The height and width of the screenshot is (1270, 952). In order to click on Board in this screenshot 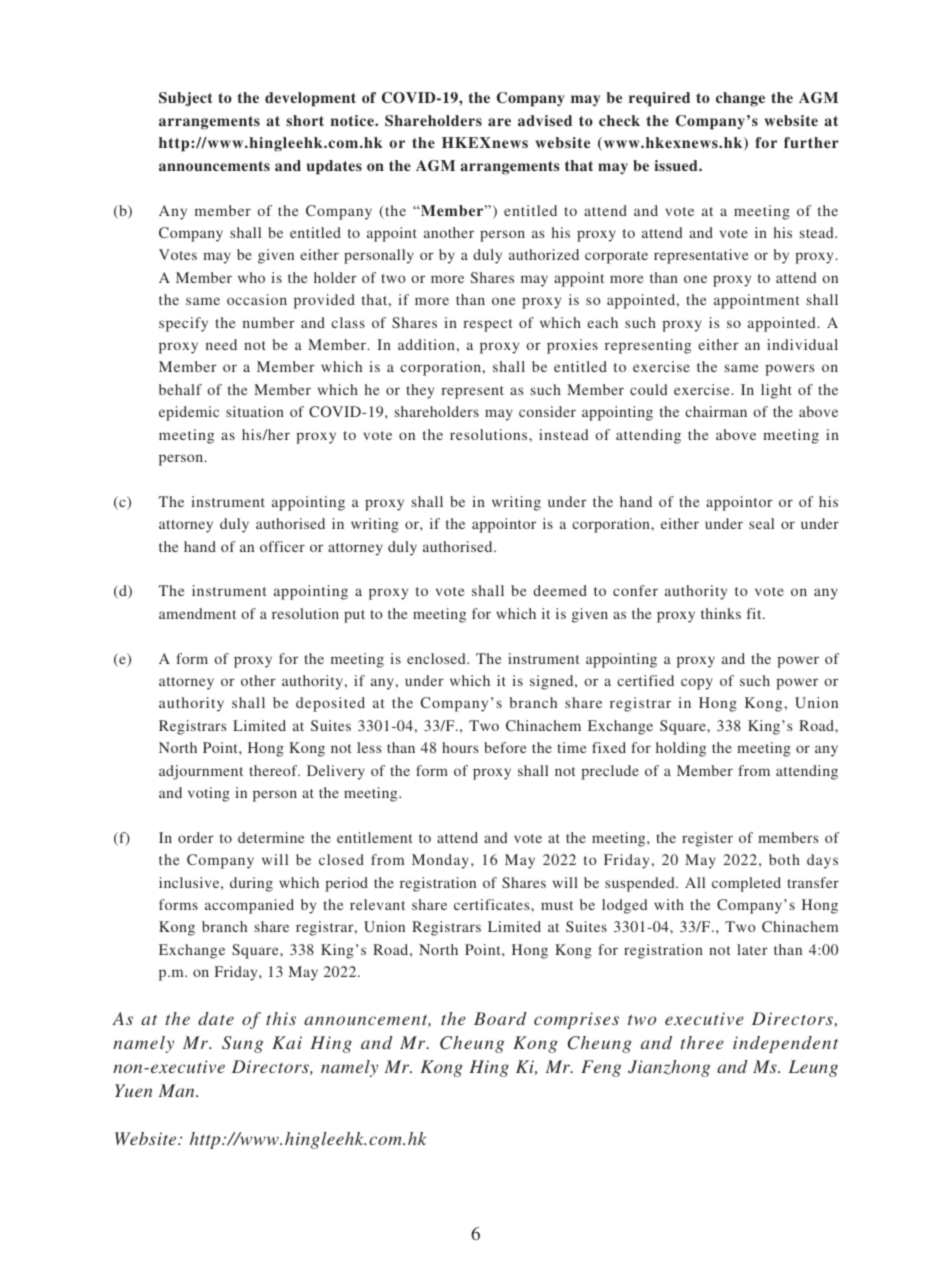, I will do `click(500, 1018)`.
